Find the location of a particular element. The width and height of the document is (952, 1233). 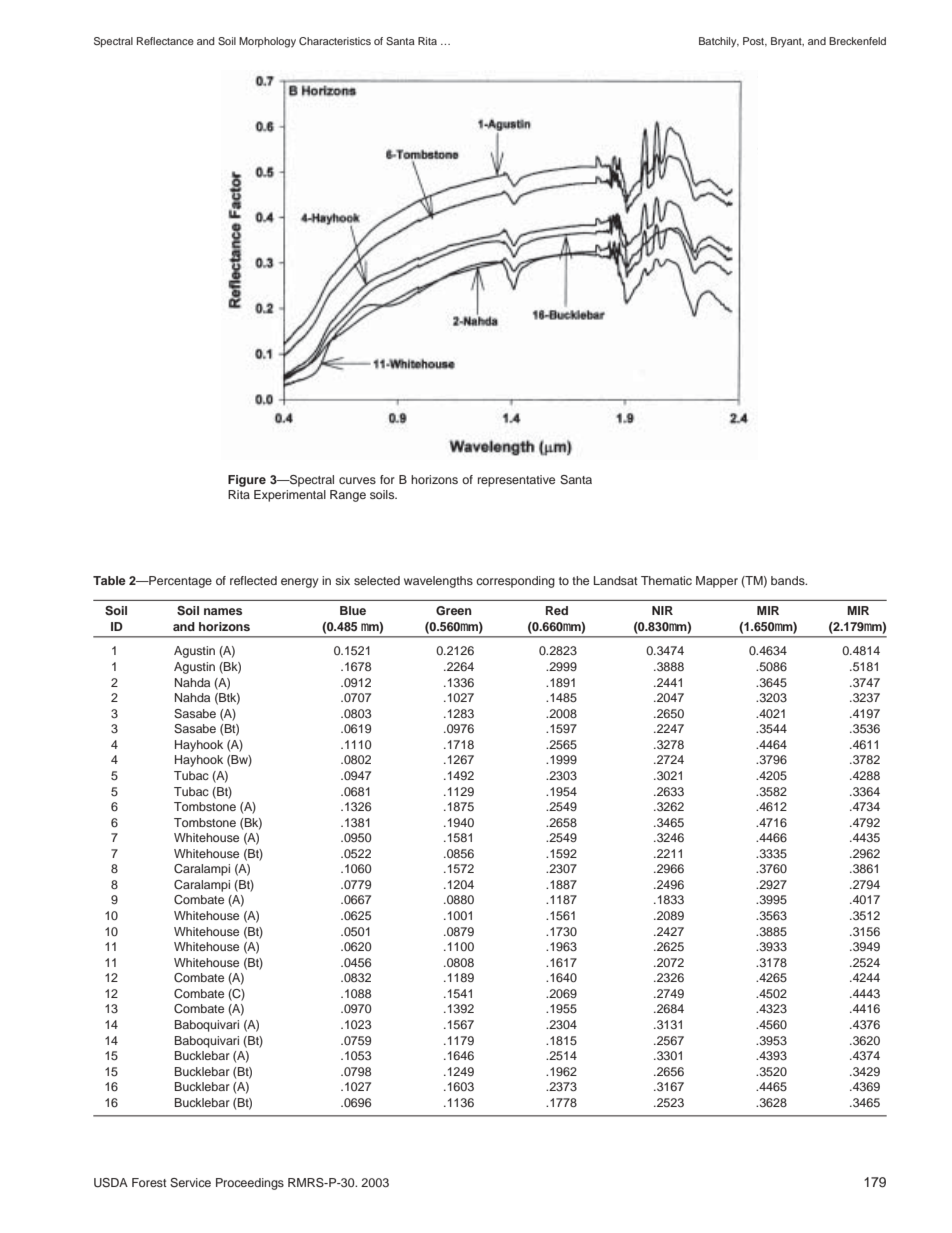

Characteristics is located at coordinates (335, 41).
